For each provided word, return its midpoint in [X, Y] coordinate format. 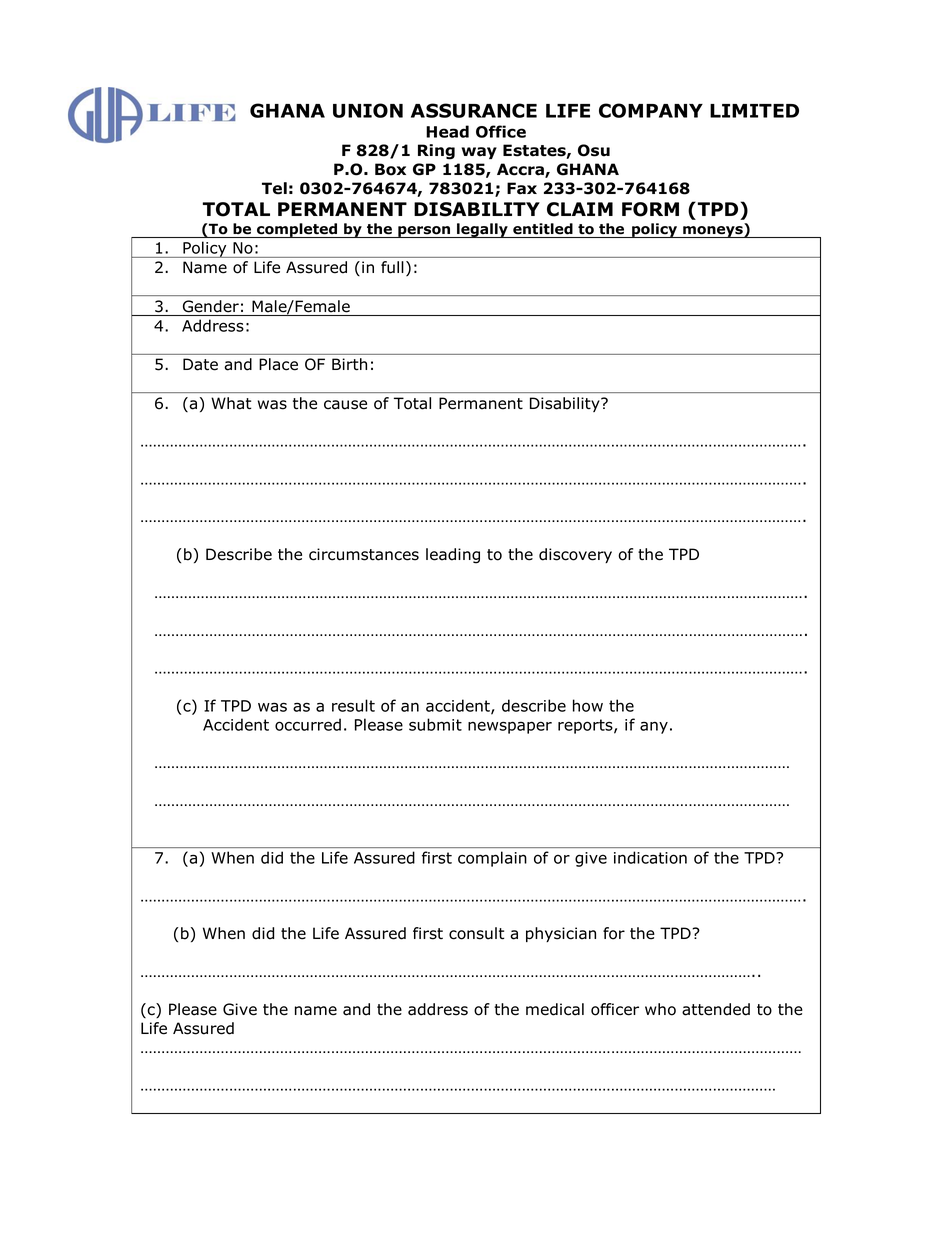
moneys [713, 232]
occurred [308, 724]
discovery [575, 555]
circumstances [364, 554]
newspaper [510, 727]
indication [650, 857]
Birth [349, 364]
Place [278, 364]
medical [555, 1009]
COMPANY [651, 110]
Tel [274, 188]
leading [453, 556]
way [479, 153]
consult [476, 933]
